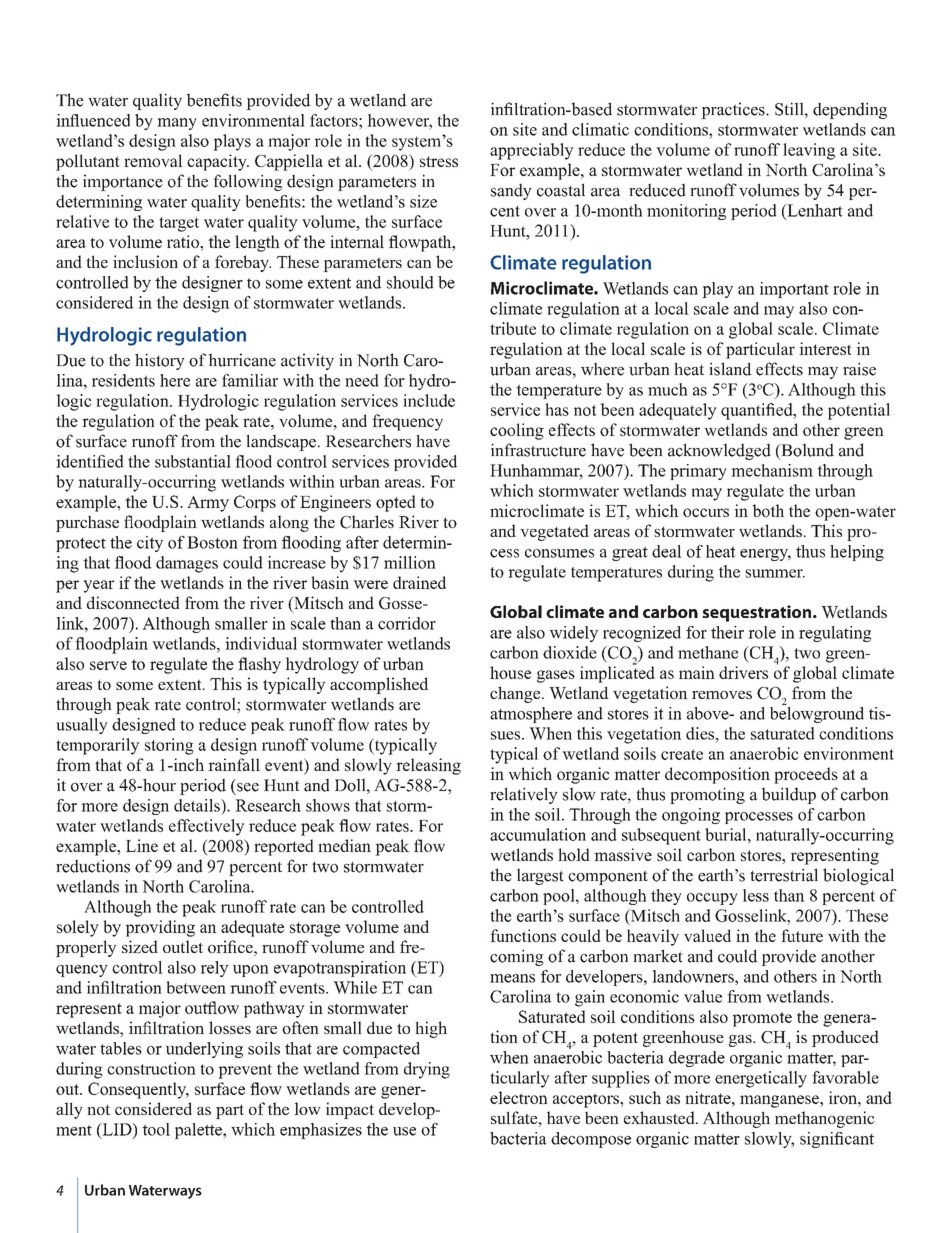  I want to click on corridor, so click(407, 623).
